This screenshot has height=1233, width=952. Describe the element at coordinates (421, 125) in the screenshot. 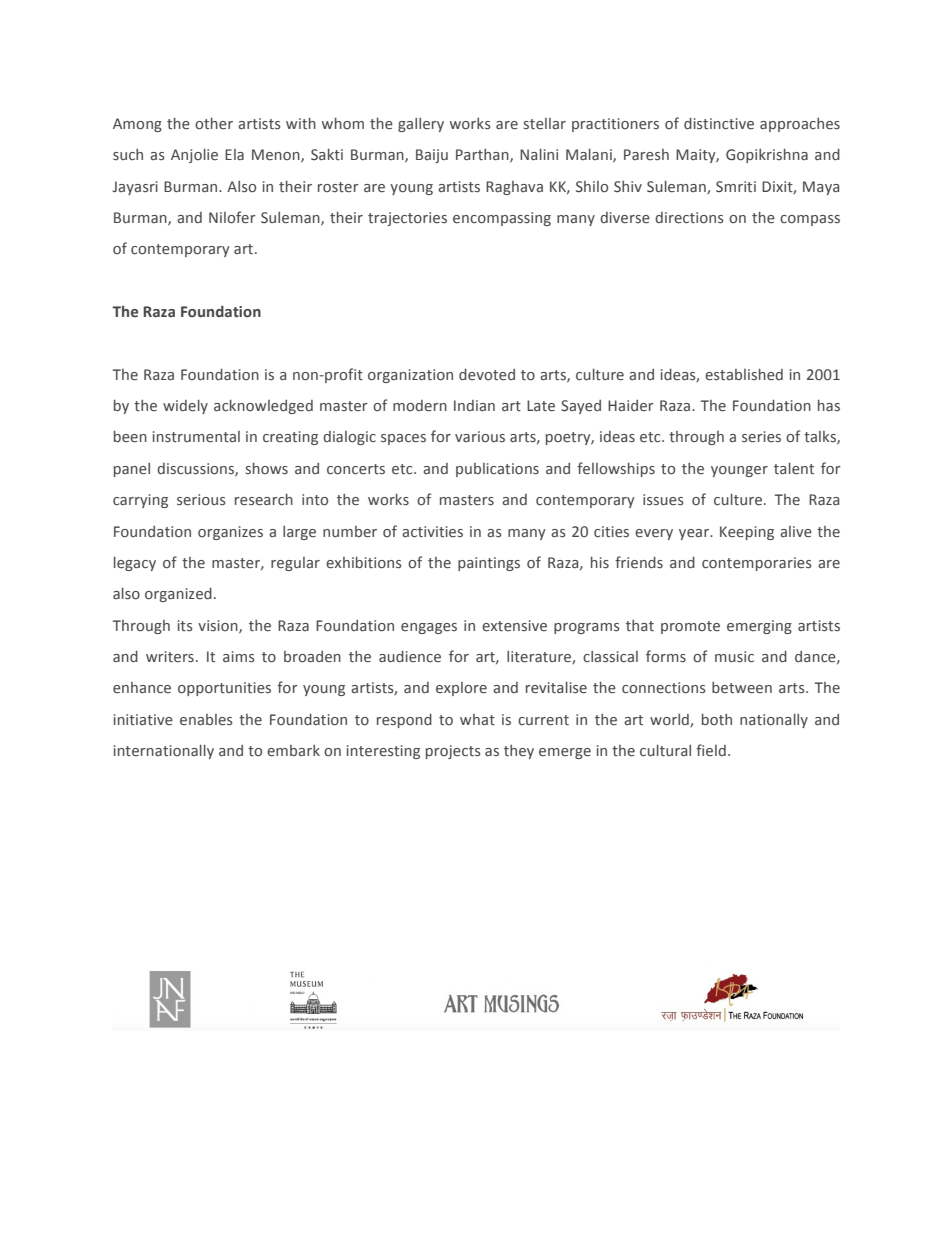

I see `gallery` at that location.
